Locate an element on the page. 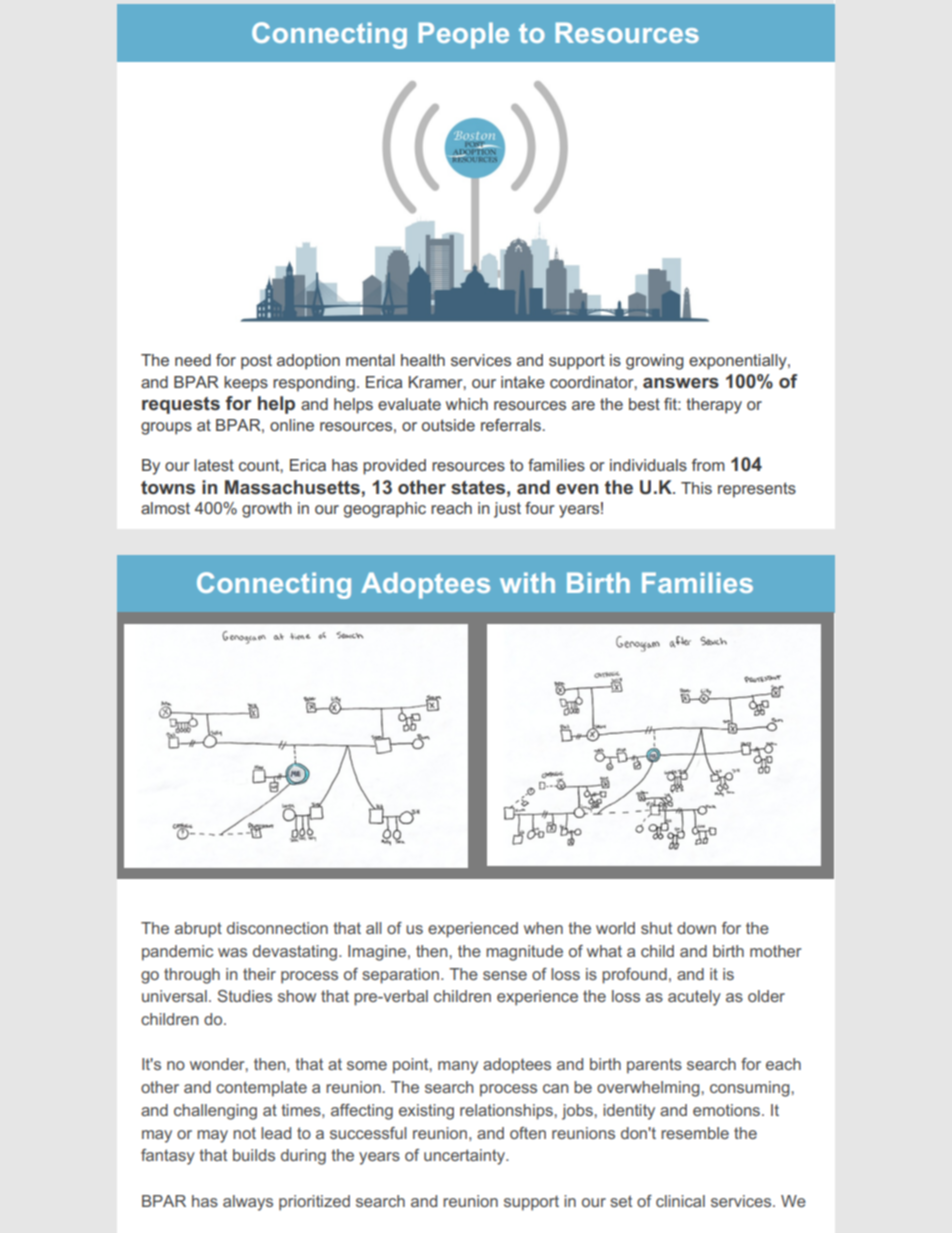 The height and width of the image is (1233, 952). which is located at coordinates (467, 404).
